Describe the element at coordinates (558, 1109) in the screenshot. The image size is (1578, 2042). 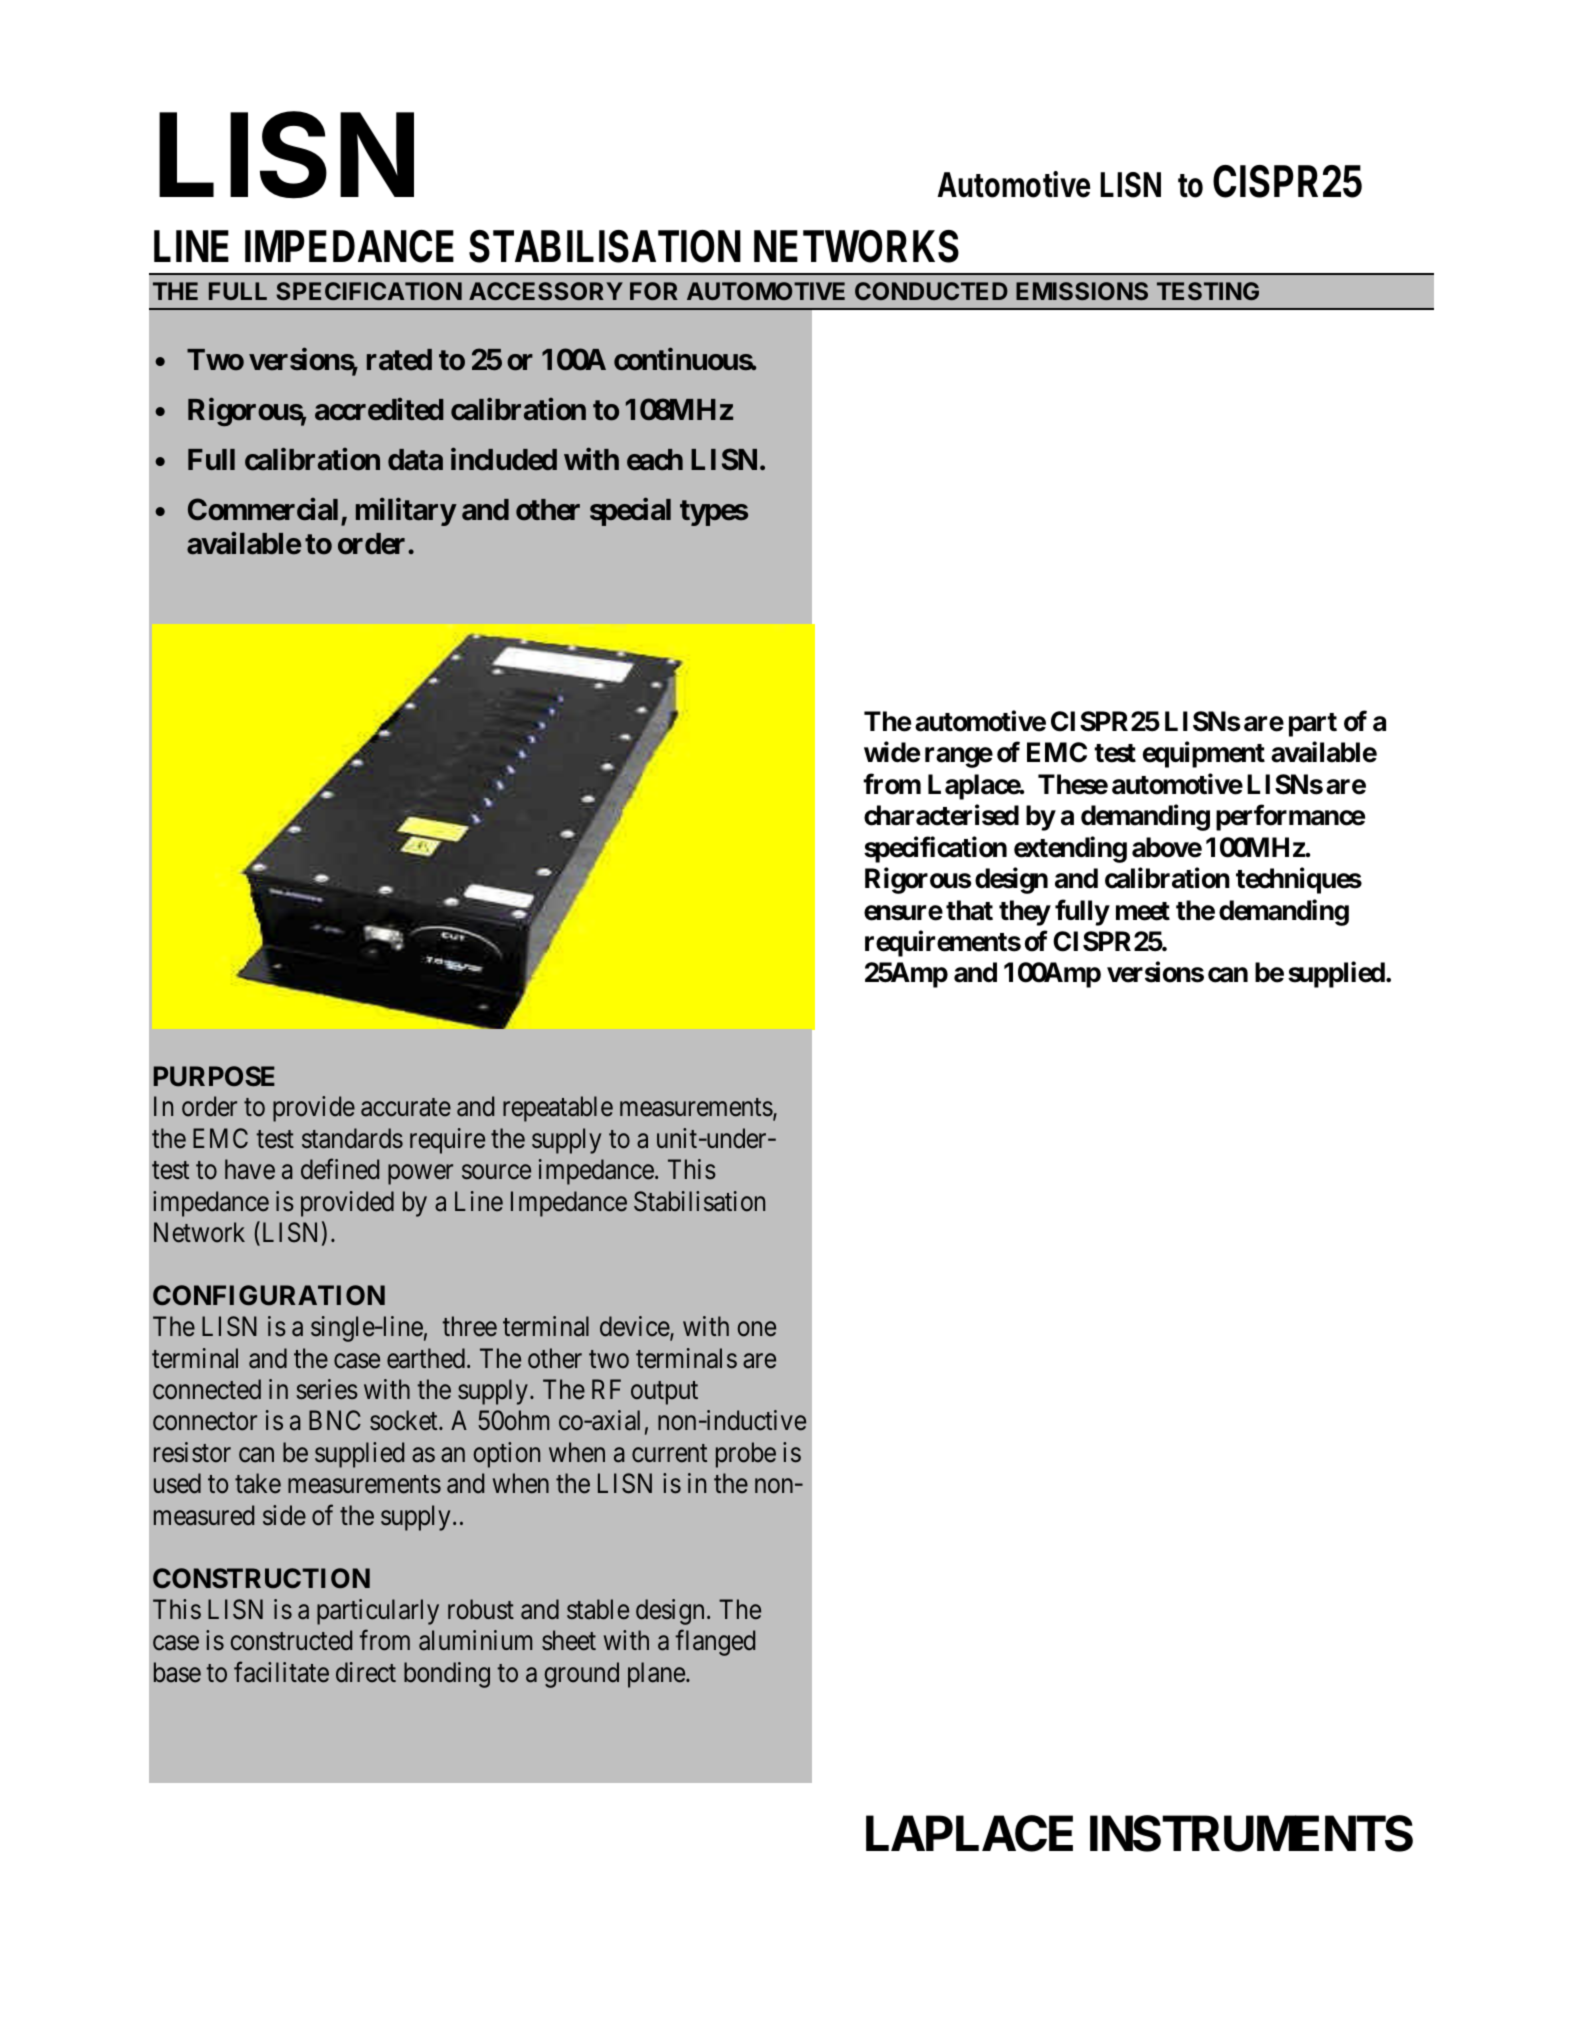
I see `repeatable` at that location.
